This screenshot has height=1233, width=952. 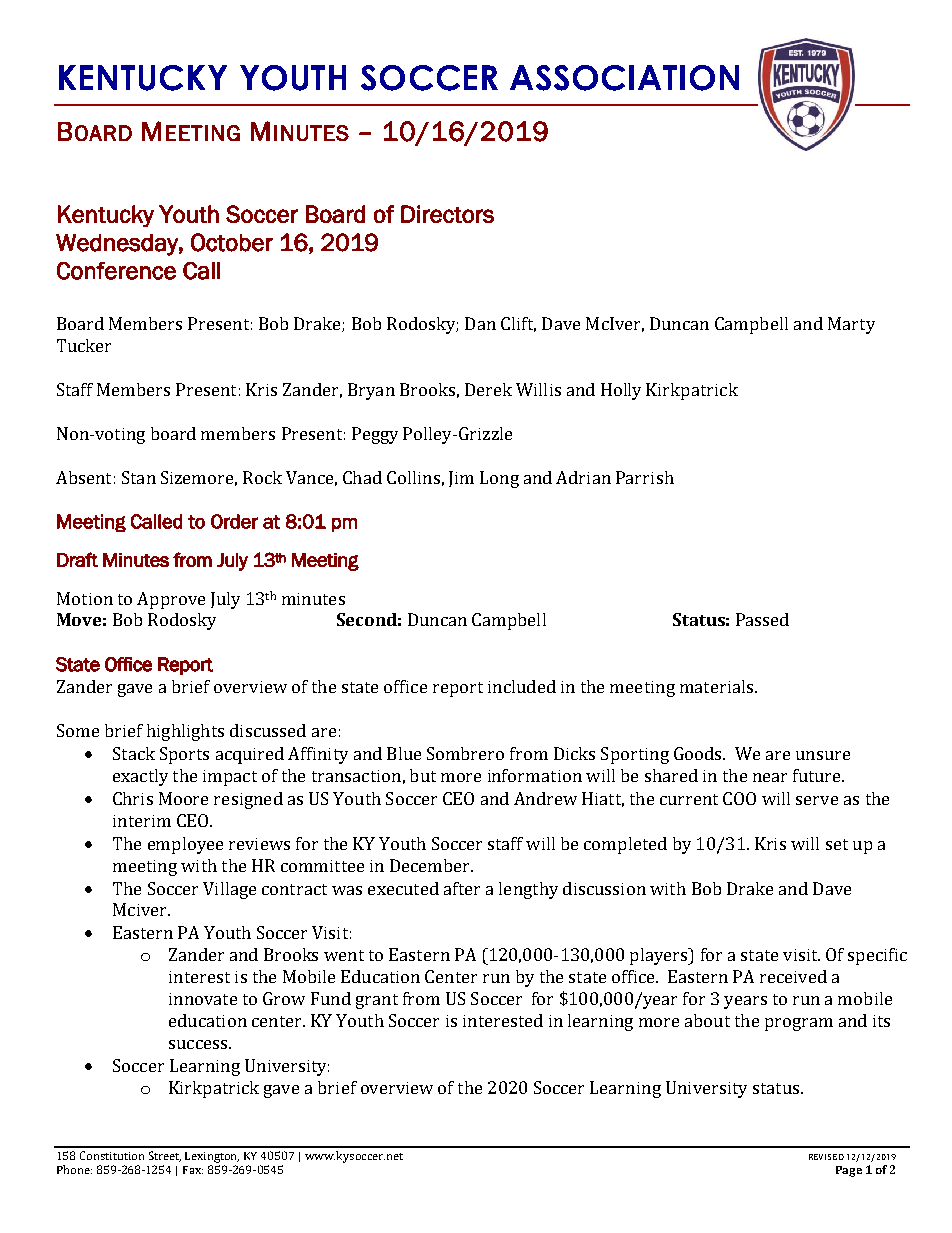 What do you see at coordinates (185, 732) in the screenshot?
I see `highlights` at bounding box center [185, 732].
